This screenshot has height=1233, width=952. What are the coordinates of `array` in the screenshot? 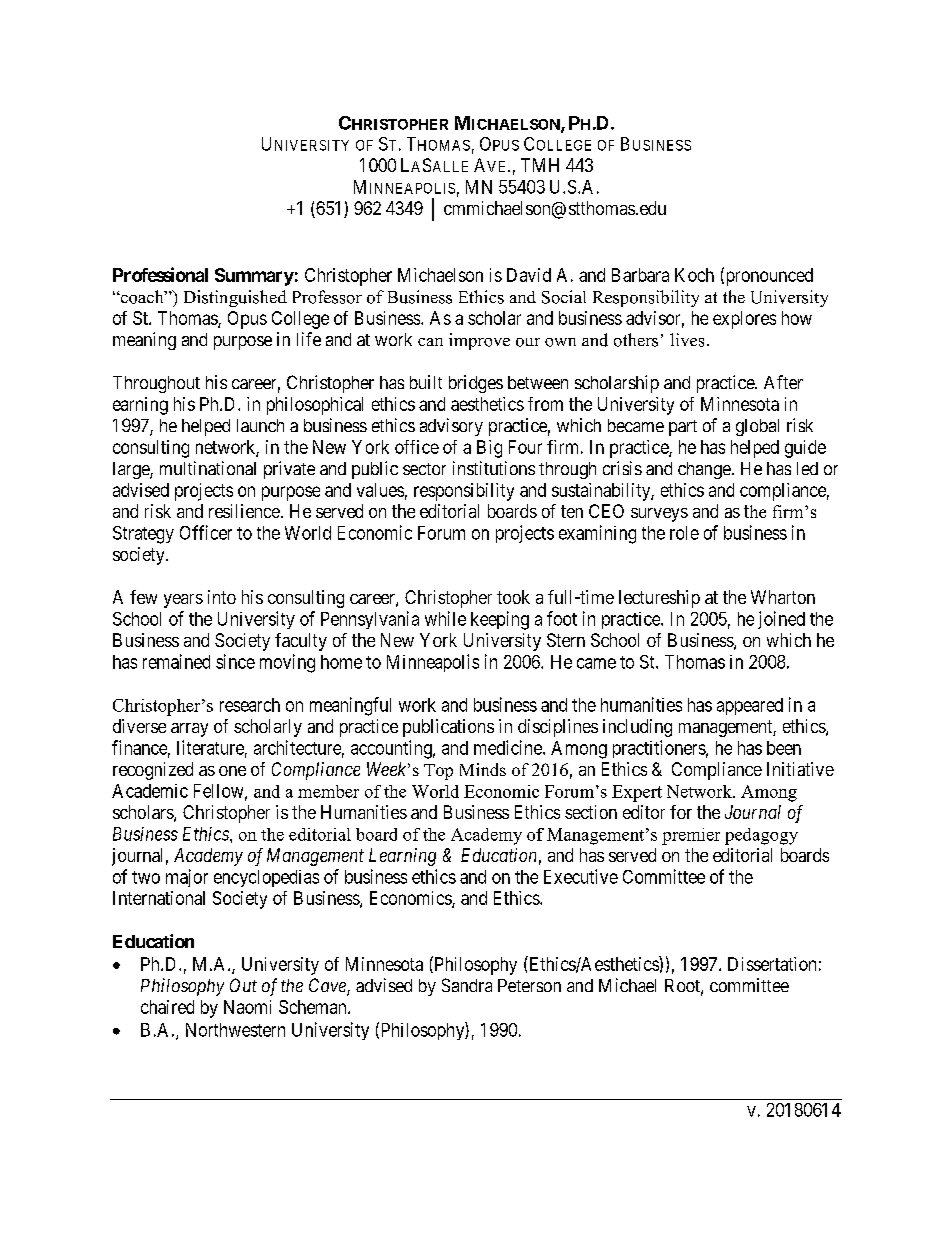 It's located at (189, 730).
